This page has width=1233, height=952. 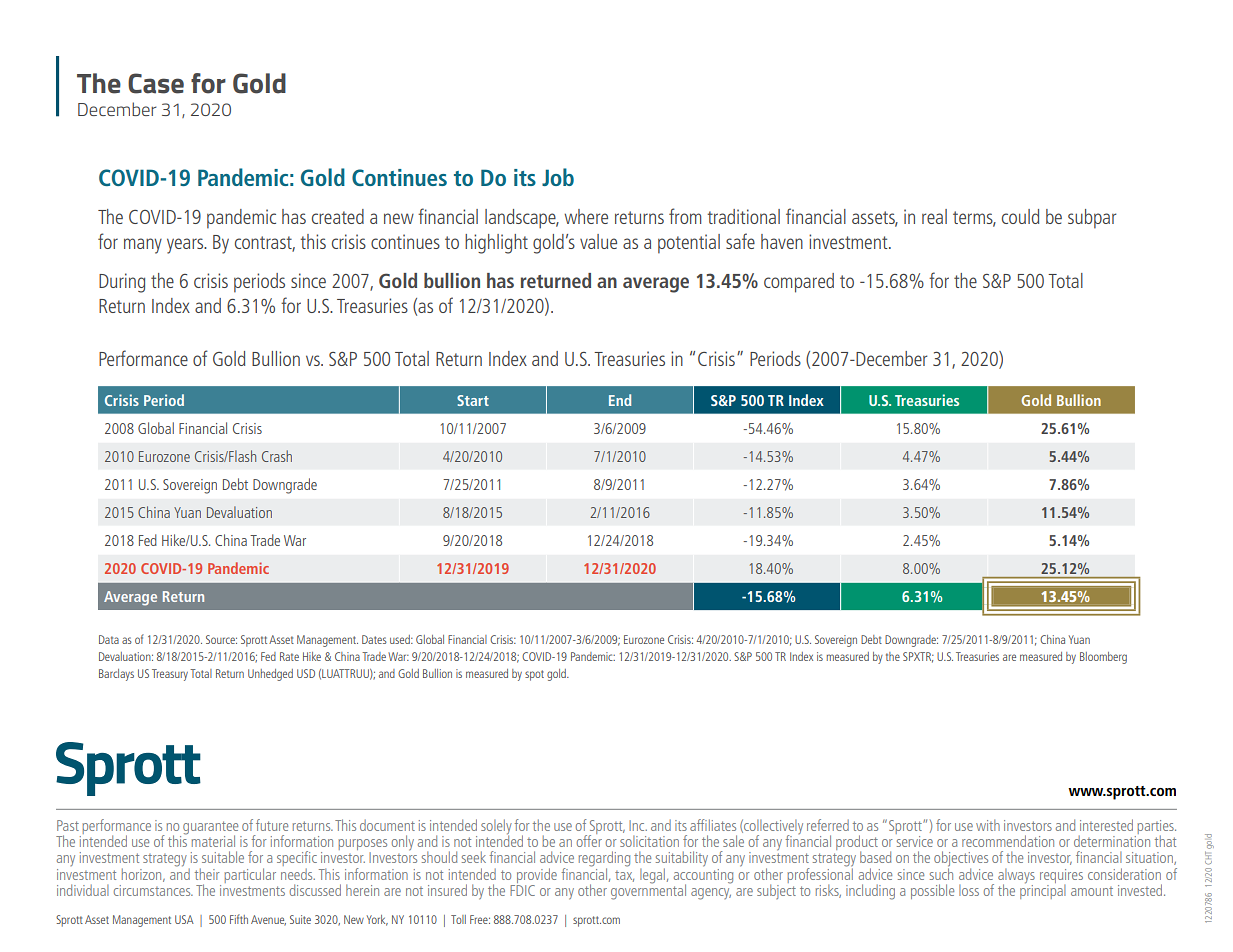 What do you see at coordinates (648, 891) in the page?
I see `governmental` at bounding box center [648, 891].
